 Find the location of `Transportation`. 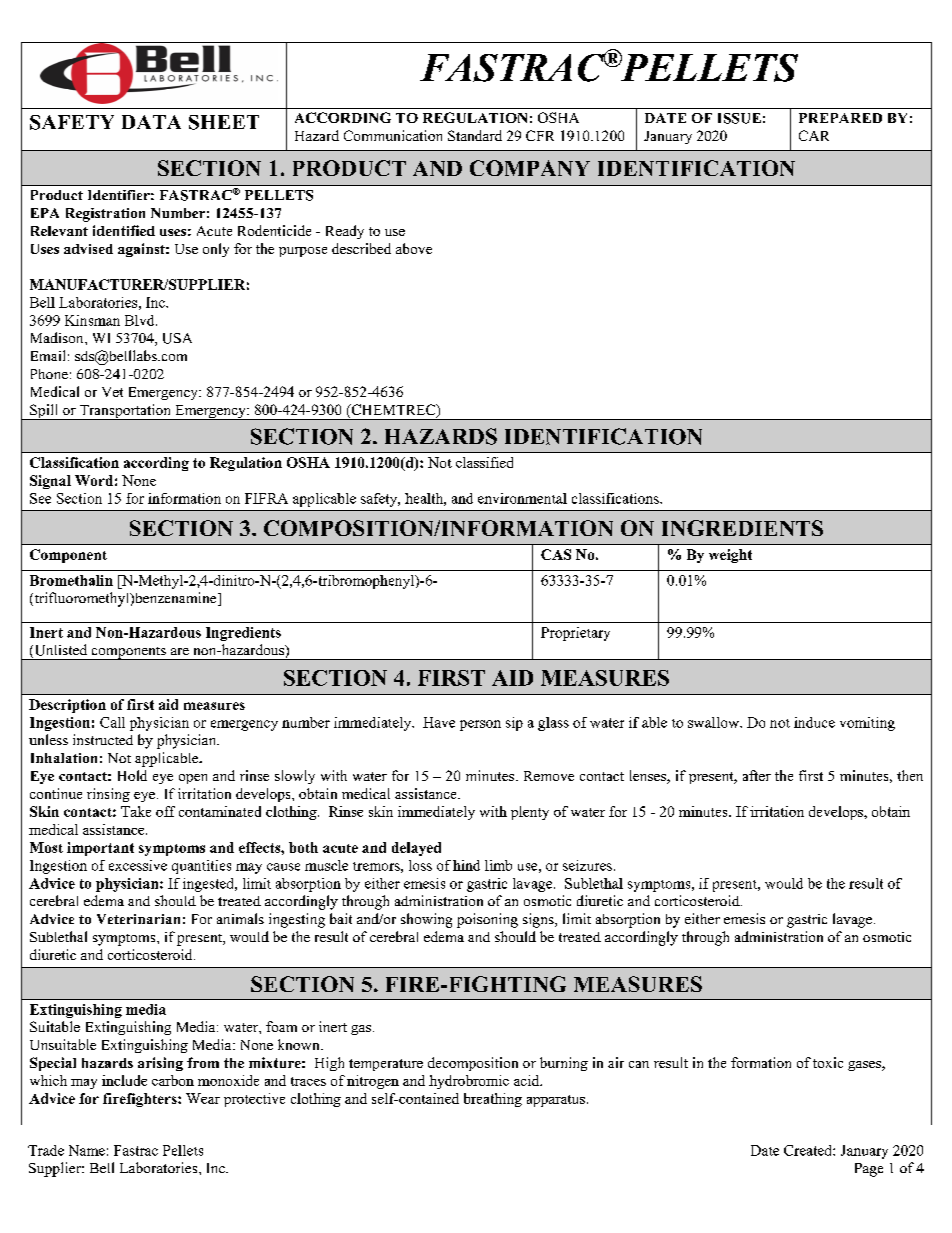

Transportation is located at coordinates (125, 412).
